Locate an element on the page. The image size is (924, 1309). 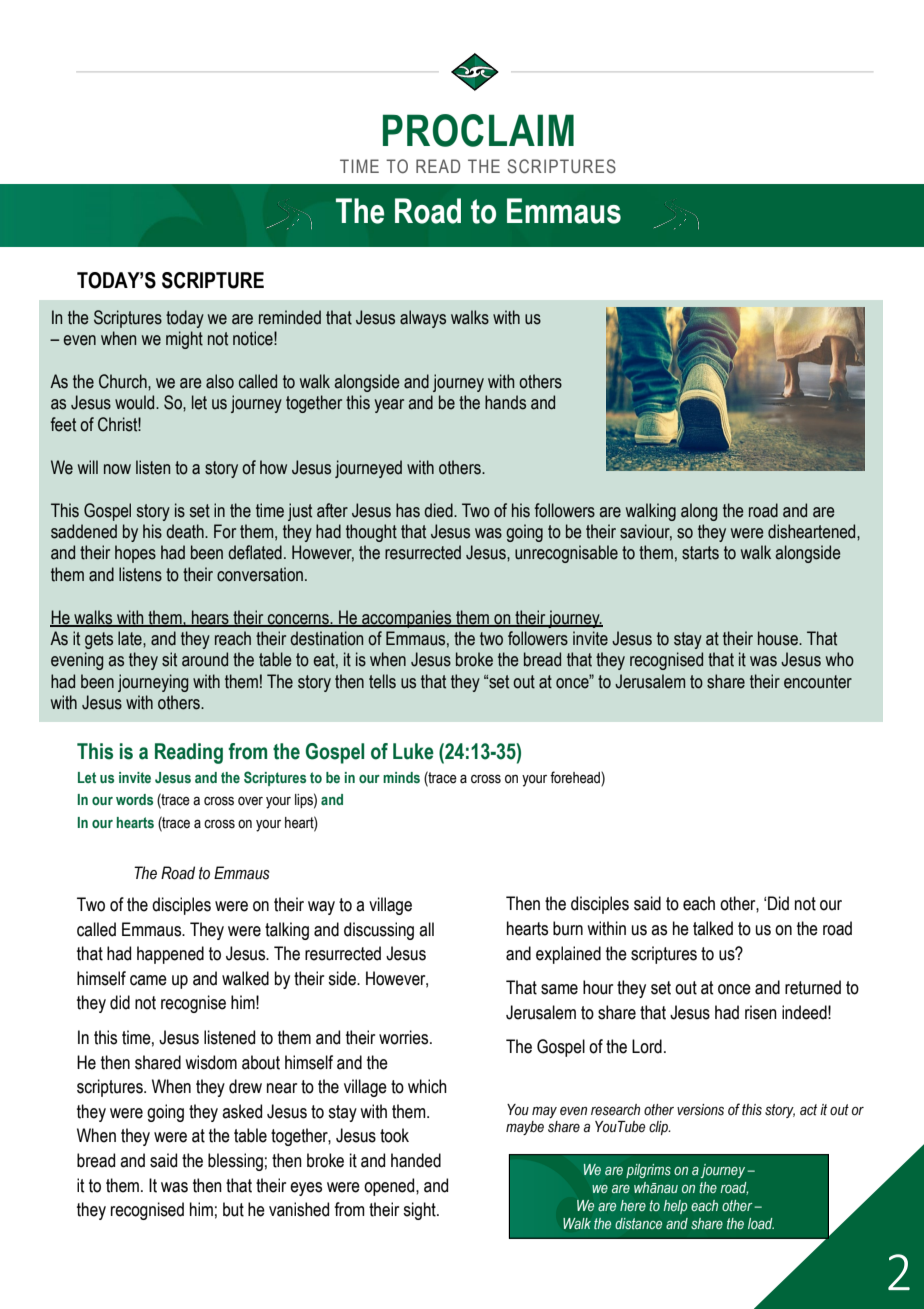
but is located at coordinates (233, 1209).
